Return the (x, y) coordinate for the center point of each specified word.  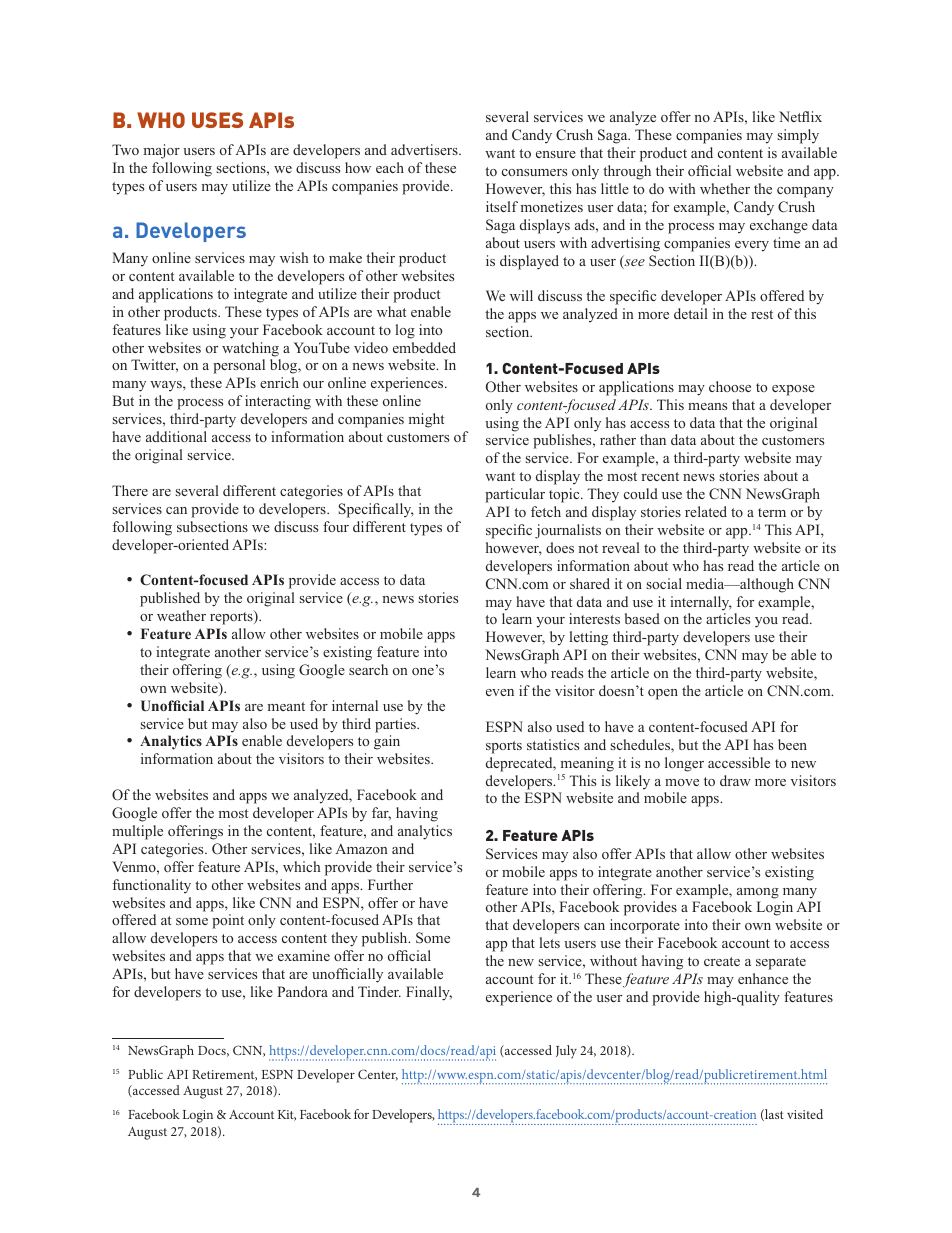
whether (725, 188)
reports (232, 617)
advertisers (425, 149)
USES (217, 120)
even (500, 692)
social (664, 583)
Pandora (303, 991)
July (566, 1052)
